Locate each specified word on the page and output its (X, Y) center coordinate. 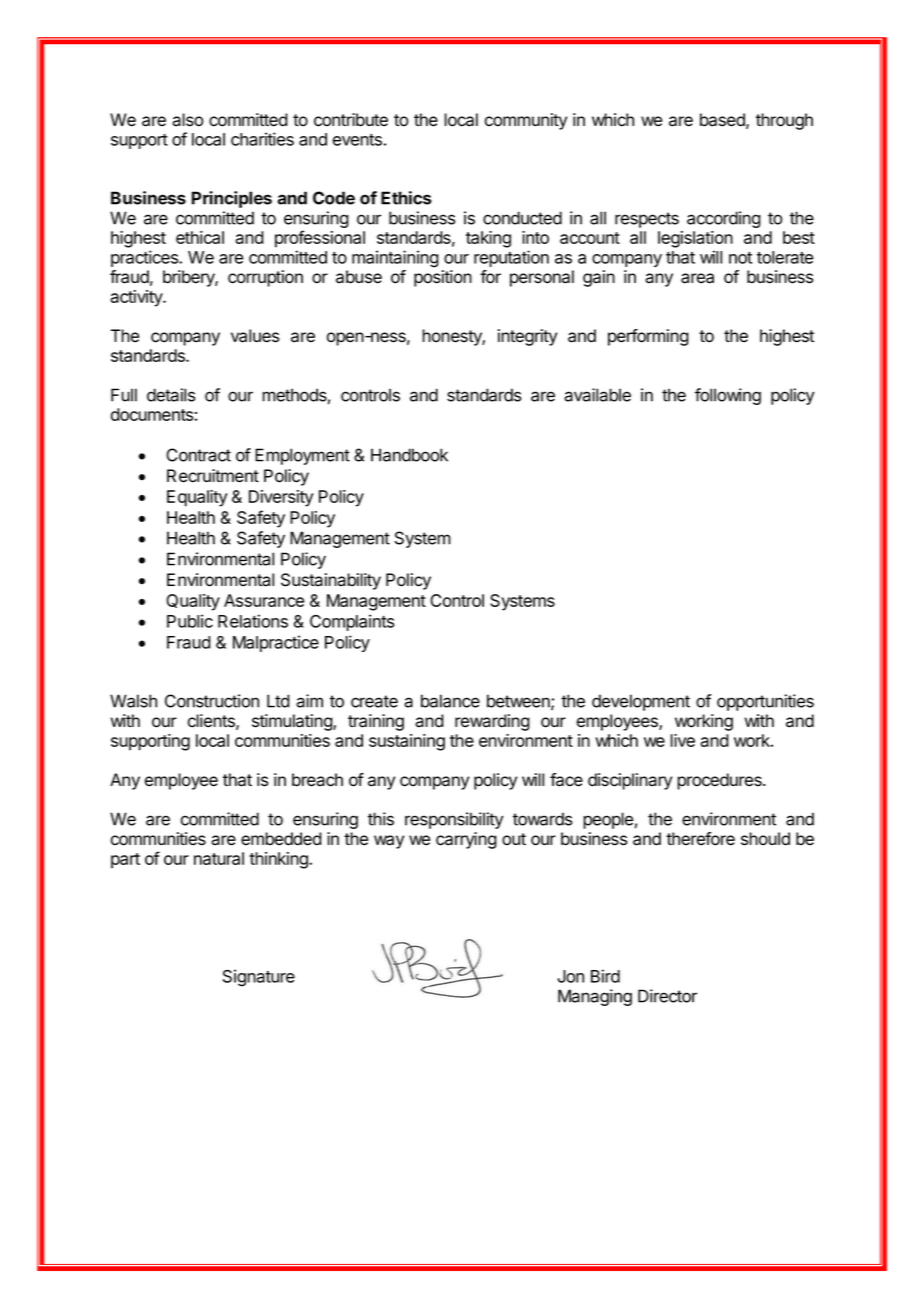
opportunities (765, 702)
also (187, 120)
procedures (720, 781)
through (784, 121)
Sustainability (331, 581)
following (728, 396)
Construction (212, 701)
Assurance (264, 600)
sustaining (407, 742)
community (526, 121)
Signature (259, 978)
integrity (527, 337)
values (255, 336)
